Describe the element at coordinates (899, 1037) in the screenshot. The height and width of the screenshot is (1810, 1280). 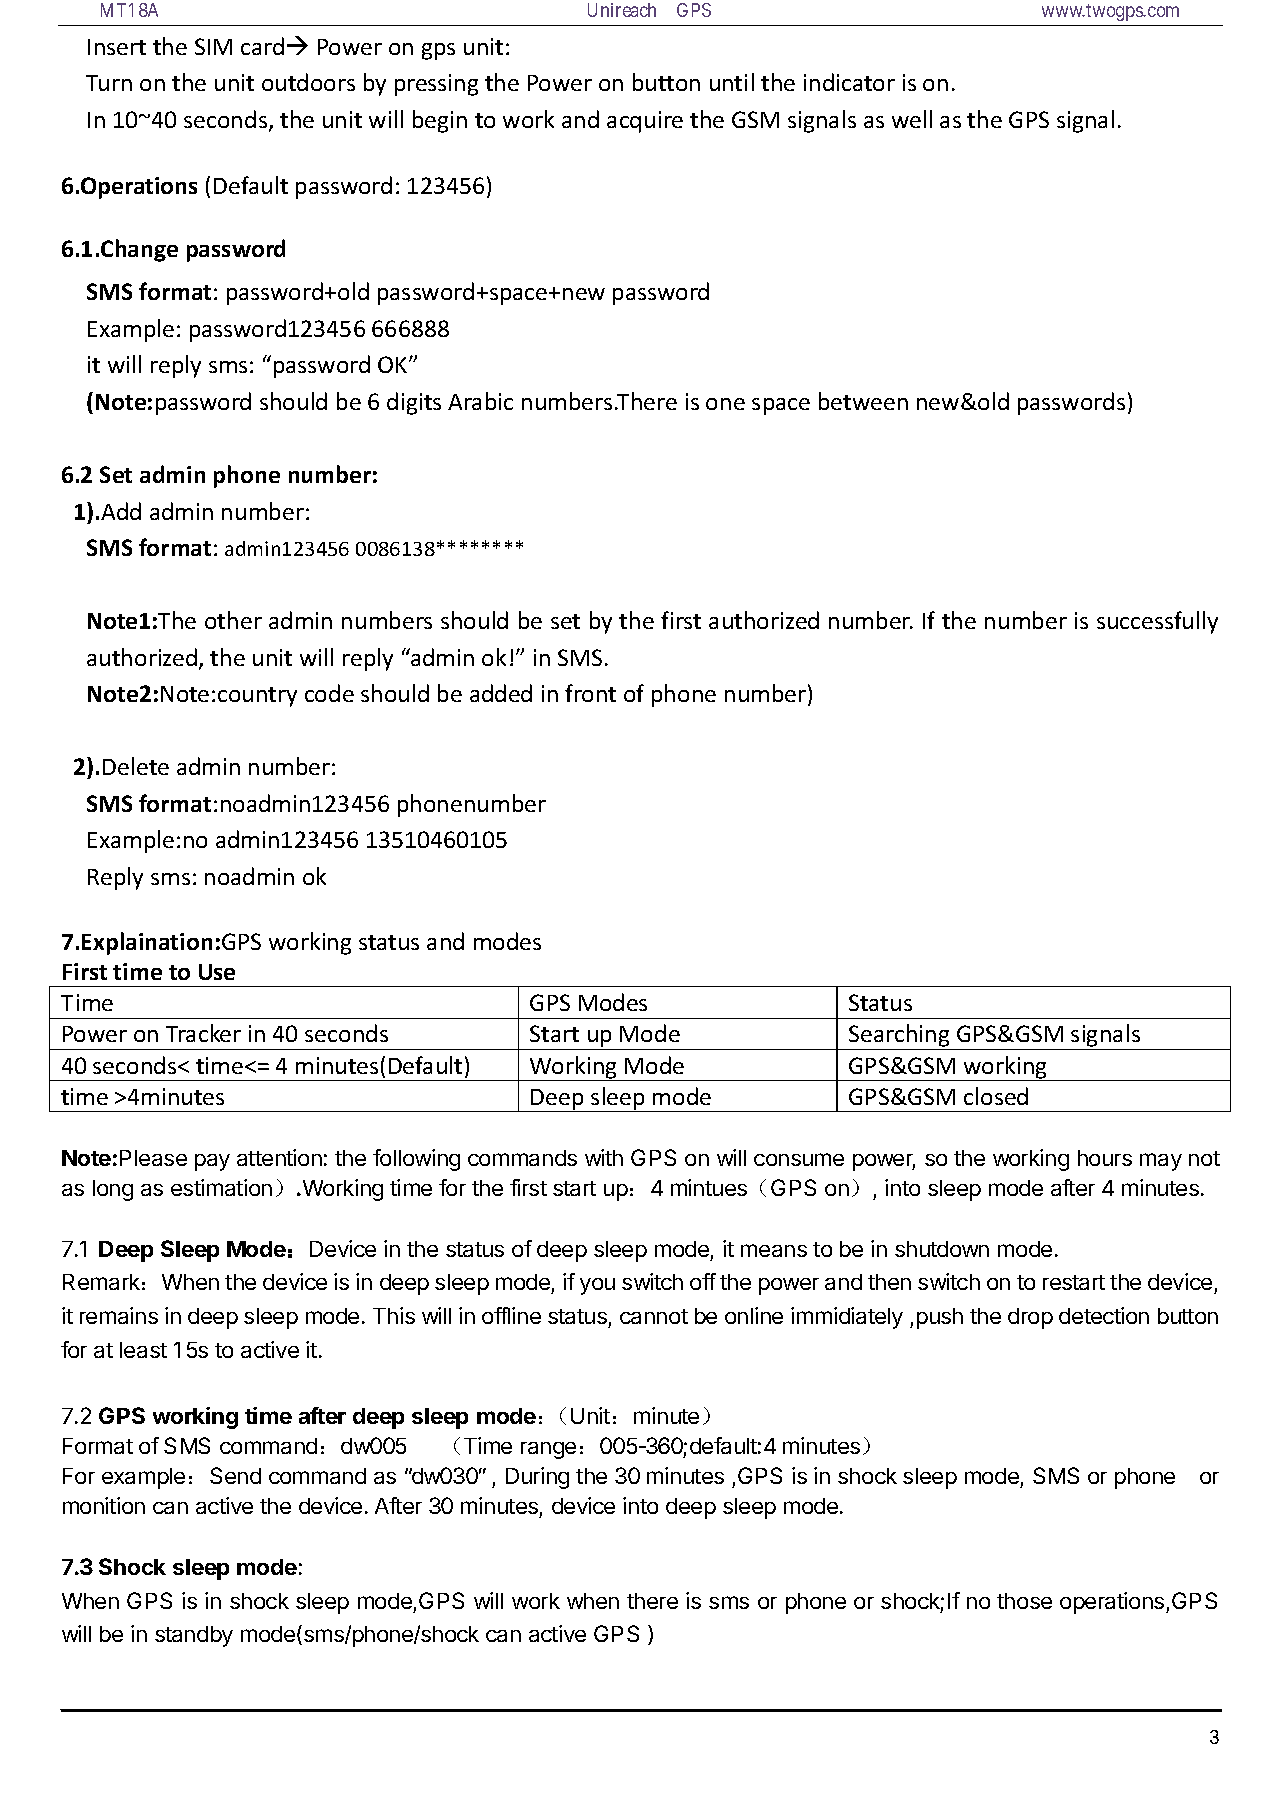
I see `Searching` at that location.
